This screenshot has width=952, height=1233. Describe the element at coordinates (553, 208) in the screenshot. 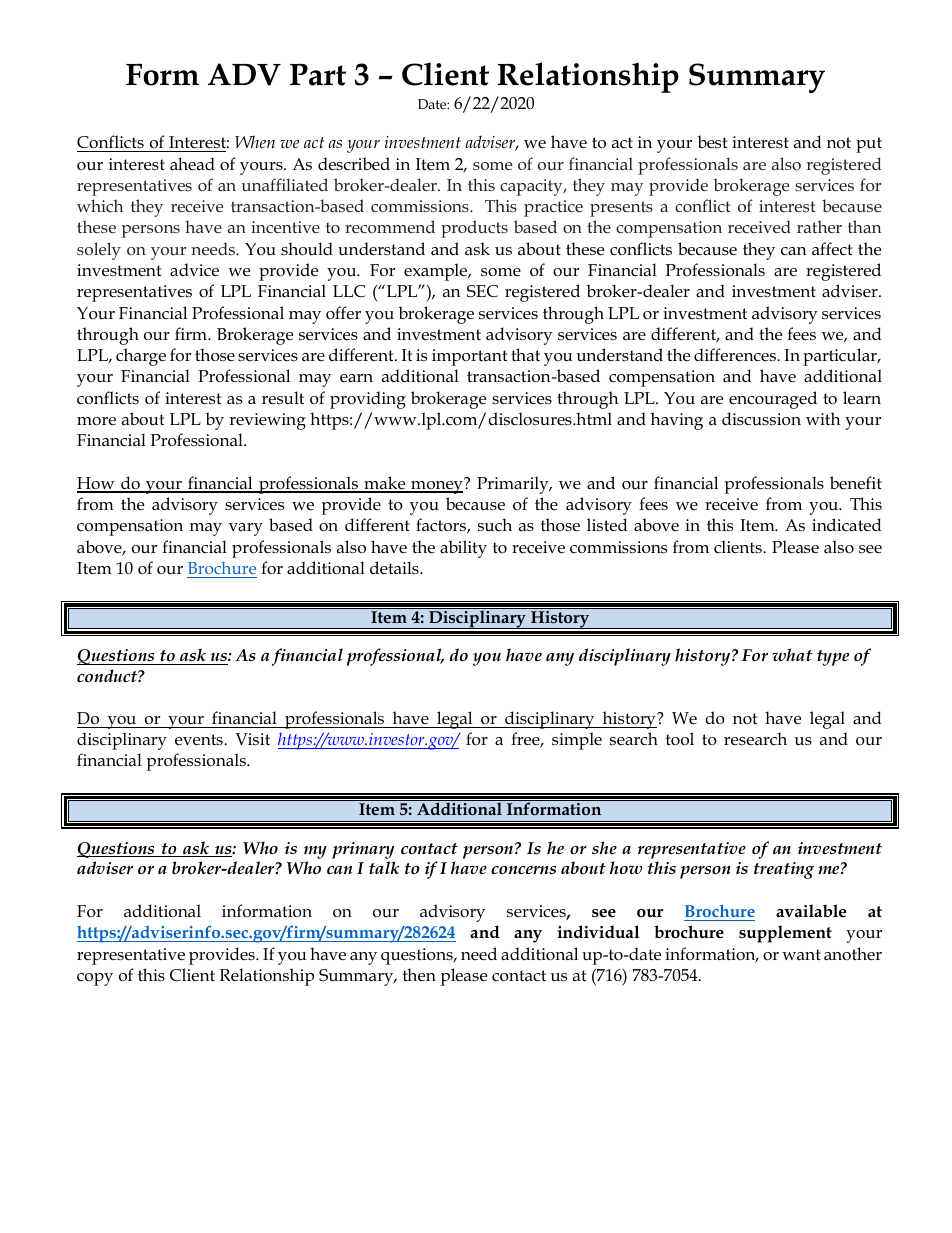

I see `practice` at that location.
